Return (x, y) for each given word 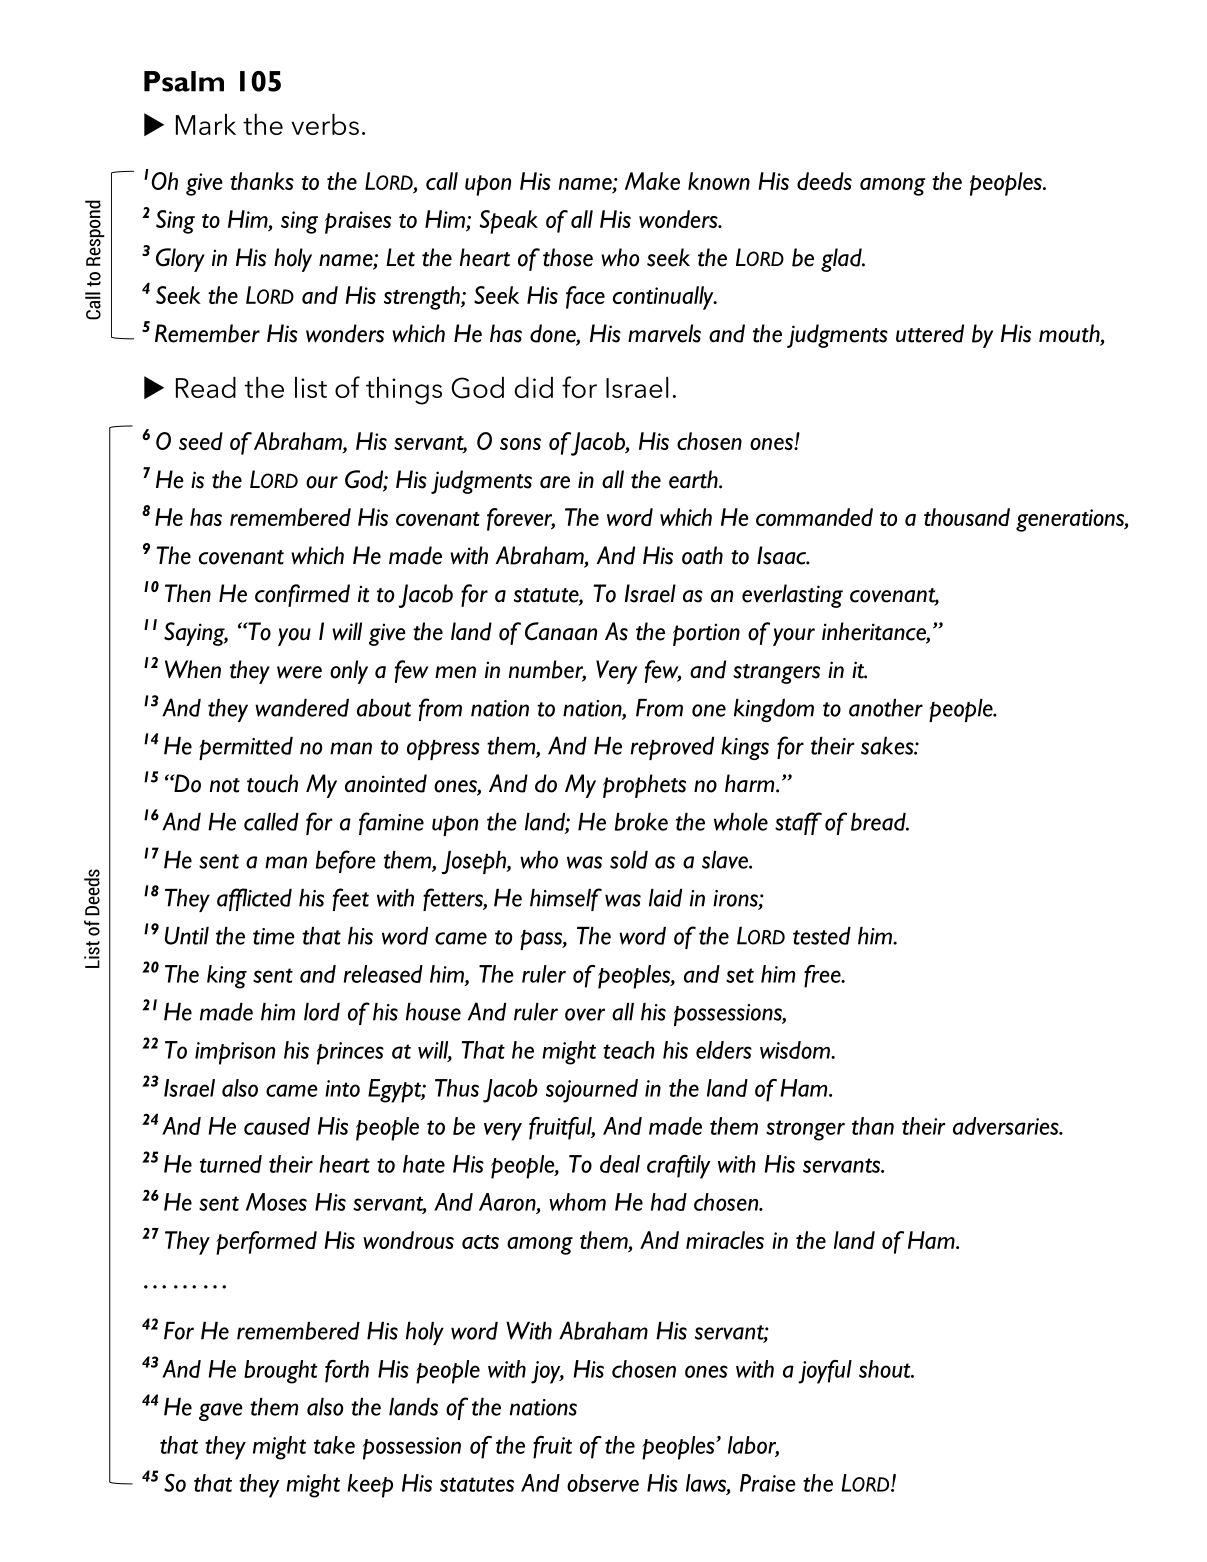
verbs (325, 124)
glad (842, 260)
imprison (235, 1053)
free (823, 976)
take (334, 1445)
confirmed (302, 595)
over (585, 1014)
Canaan (561, 631)
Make (652, 181)
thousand (967, 517)
